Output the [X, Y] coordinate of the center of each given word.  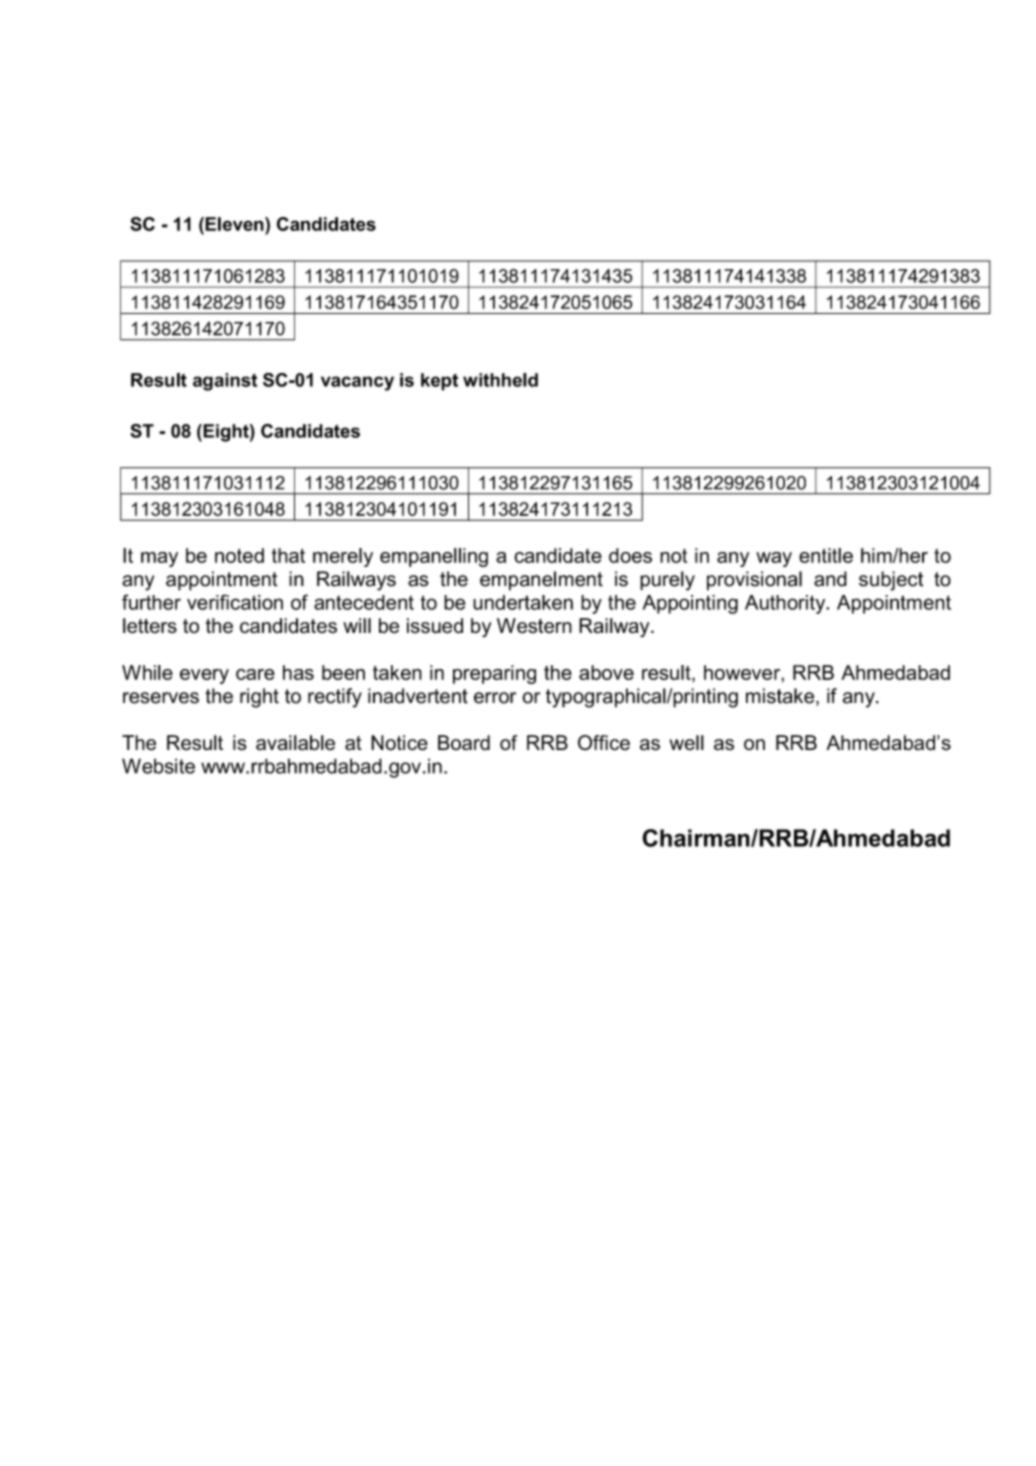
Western [534, 626]
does [630, 555]
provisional [754, 581]
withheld [500, 380]
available [295, 743]
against [225, 382]
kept [439, 382]
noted [239, 555]
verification [235, 602]
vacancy [357, 383]
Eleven [234, 224]
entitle [826, 555]
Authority [786, 604]
